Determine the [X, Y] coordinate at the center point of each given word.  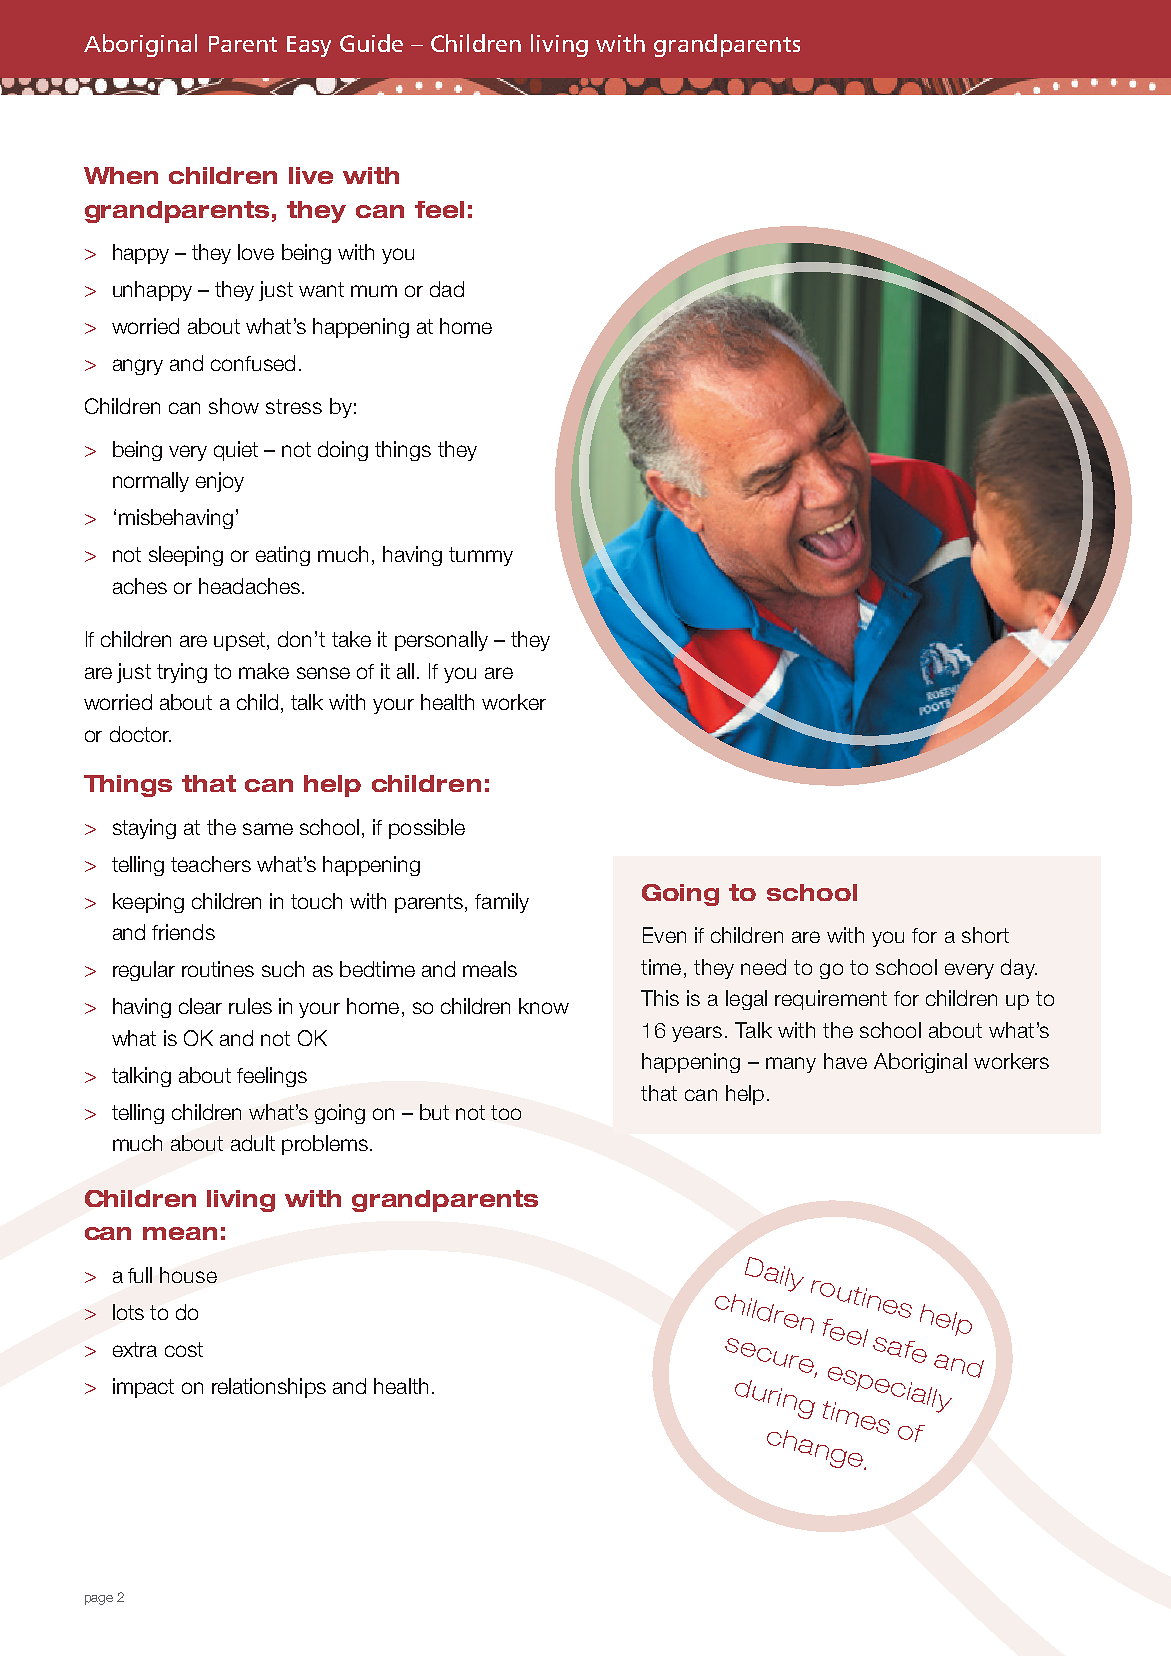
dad [447, 289]
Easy [309, 46]
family [502, 903]
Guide [371, 43]
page [99, 1600]
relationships [269, 1388]
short [985, 935]
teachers [211, 864]
